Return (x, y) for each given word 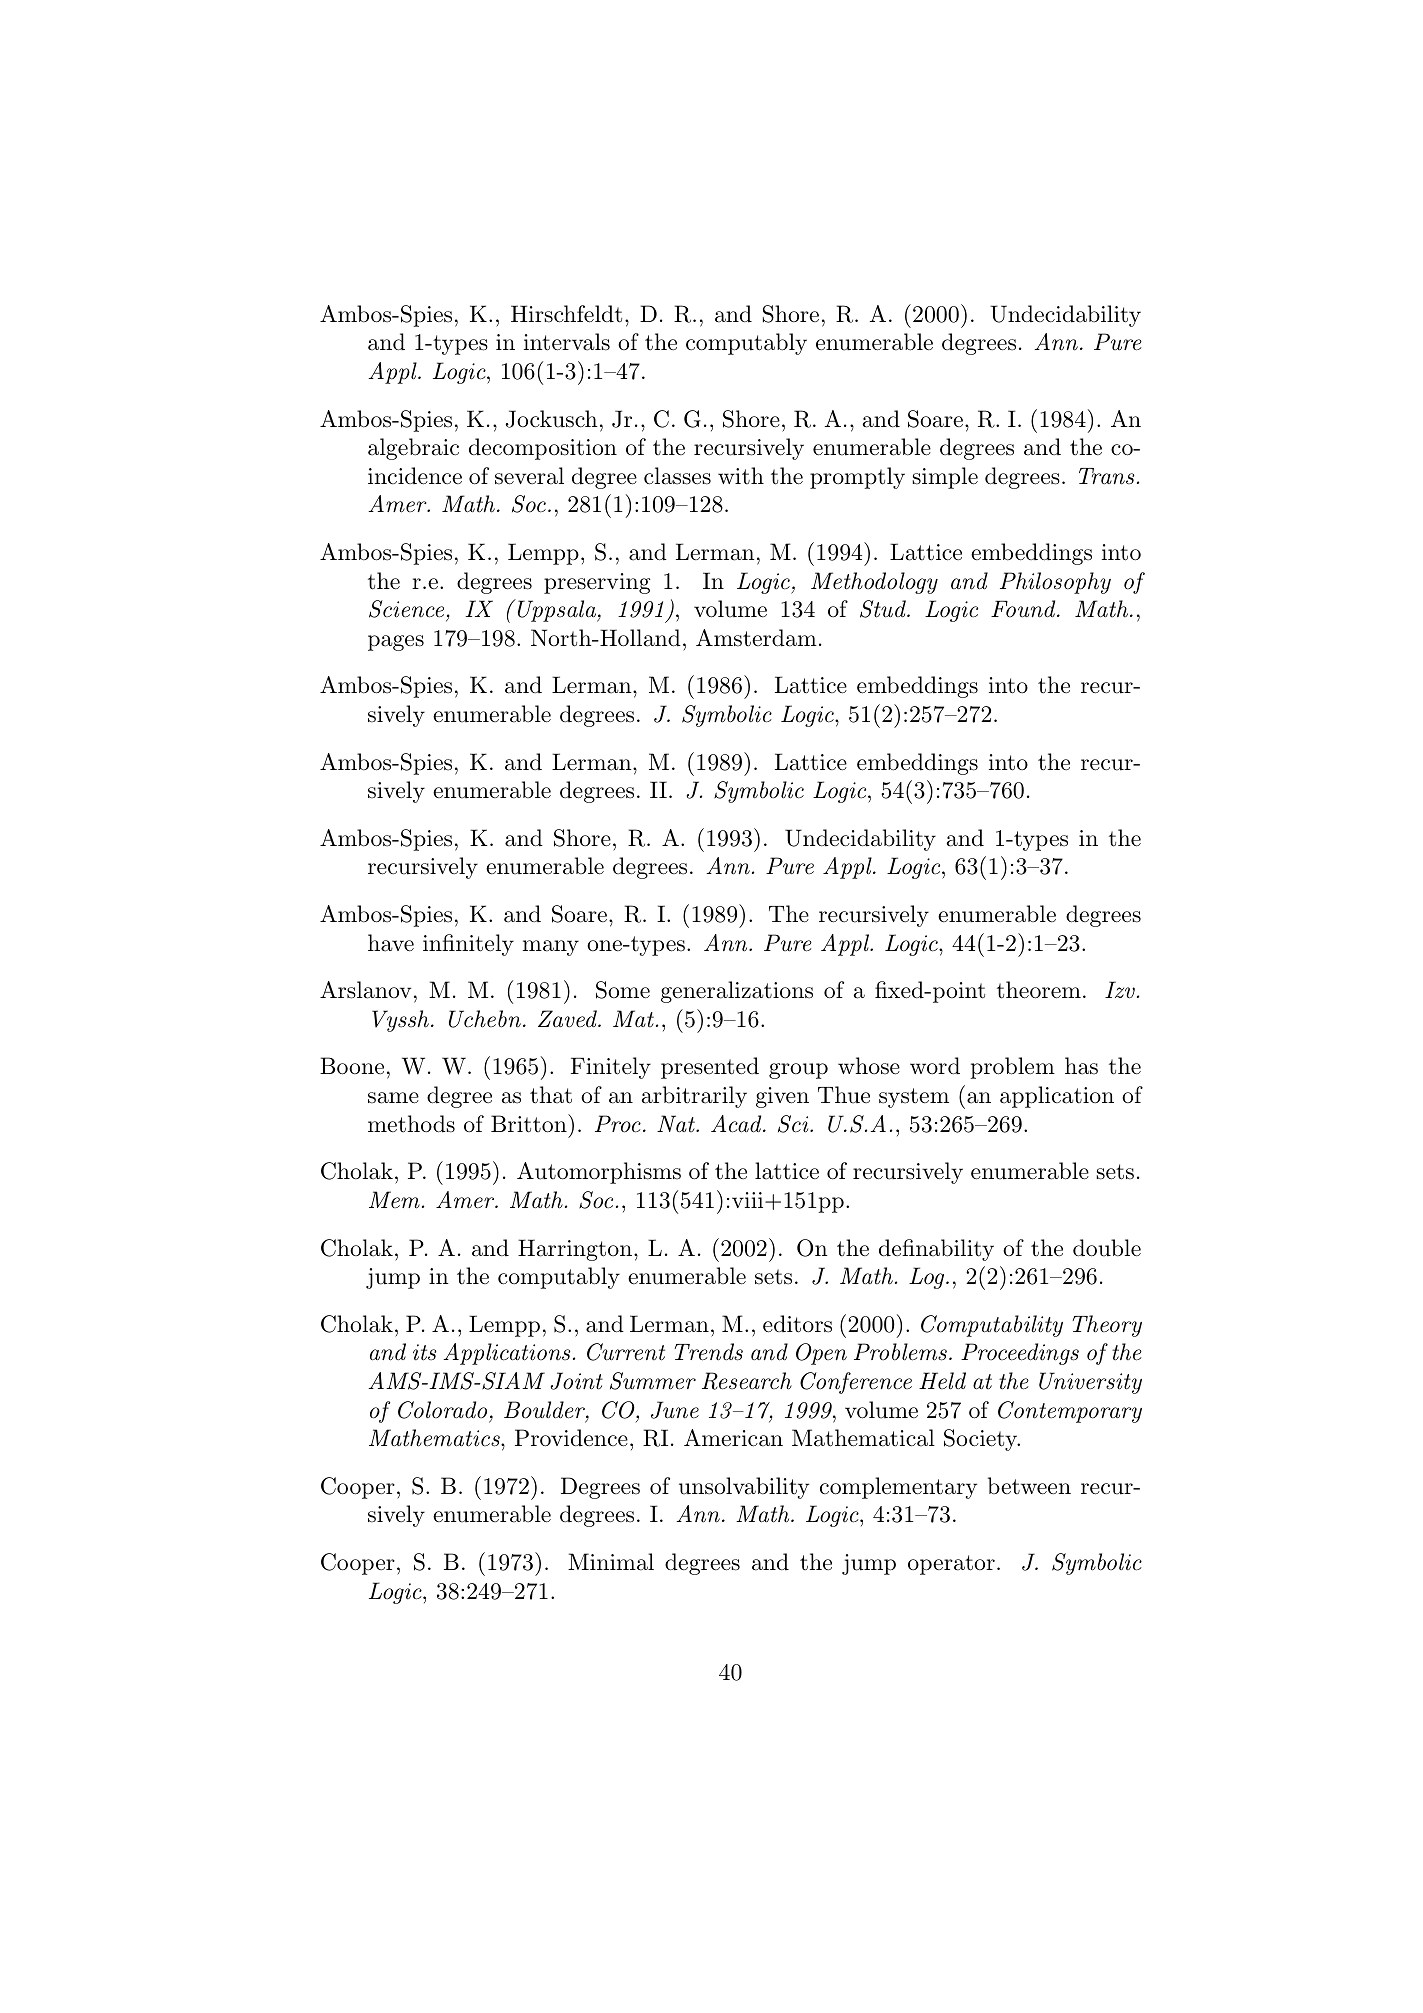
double (1107, 1248)
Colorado (442, 1410)
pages (396, 643)
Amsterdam (756, 638)
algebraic (413, 449)
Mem (394, 1200)
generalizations (737, 992)
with (741, 476)
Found (1024, 609)
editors (797, 1324)
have (391, 943)
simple (945, 478)
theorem (1039, 990)
